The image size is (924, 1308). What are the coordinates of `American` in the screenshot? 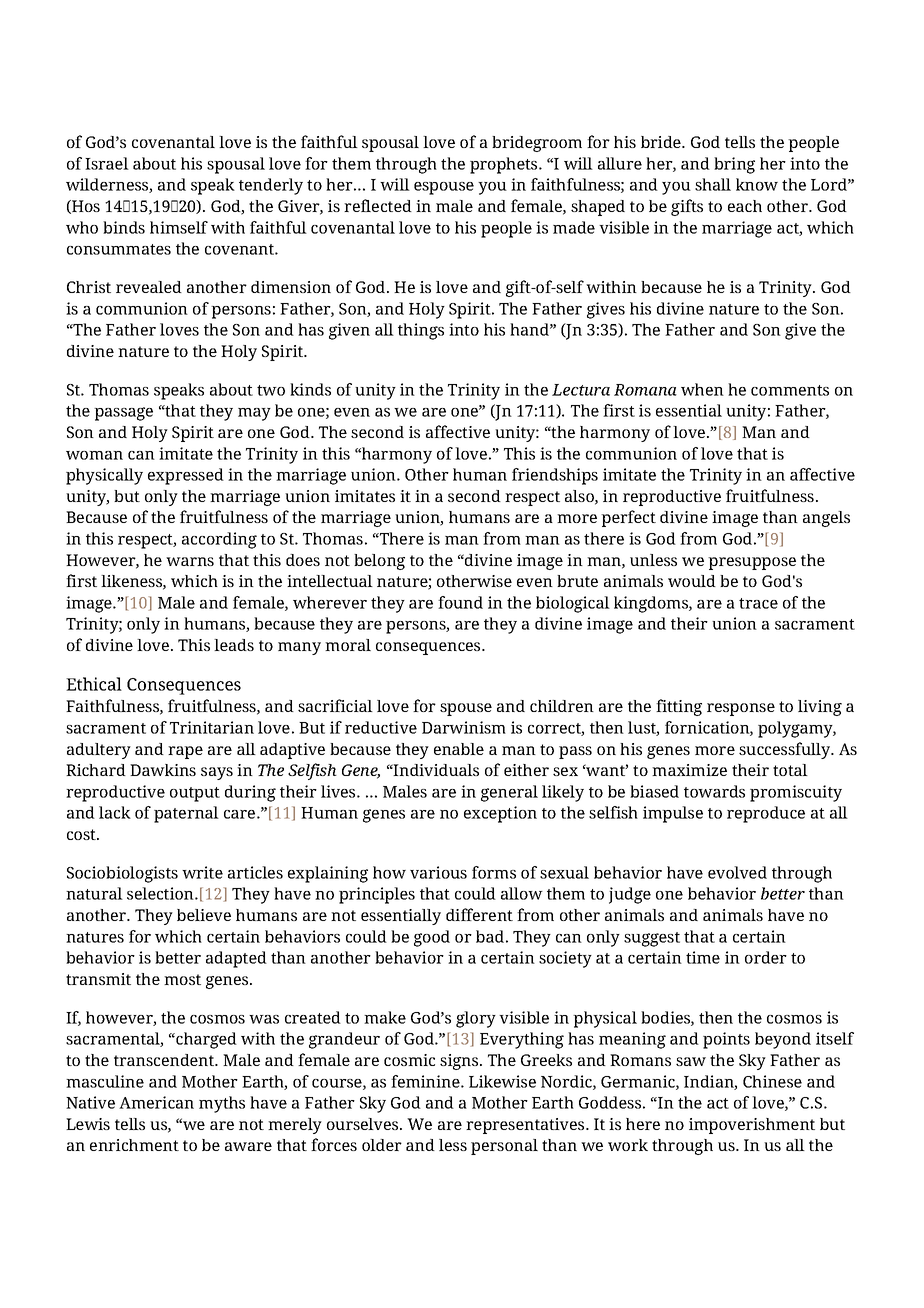 It's located at (156, 1102).
